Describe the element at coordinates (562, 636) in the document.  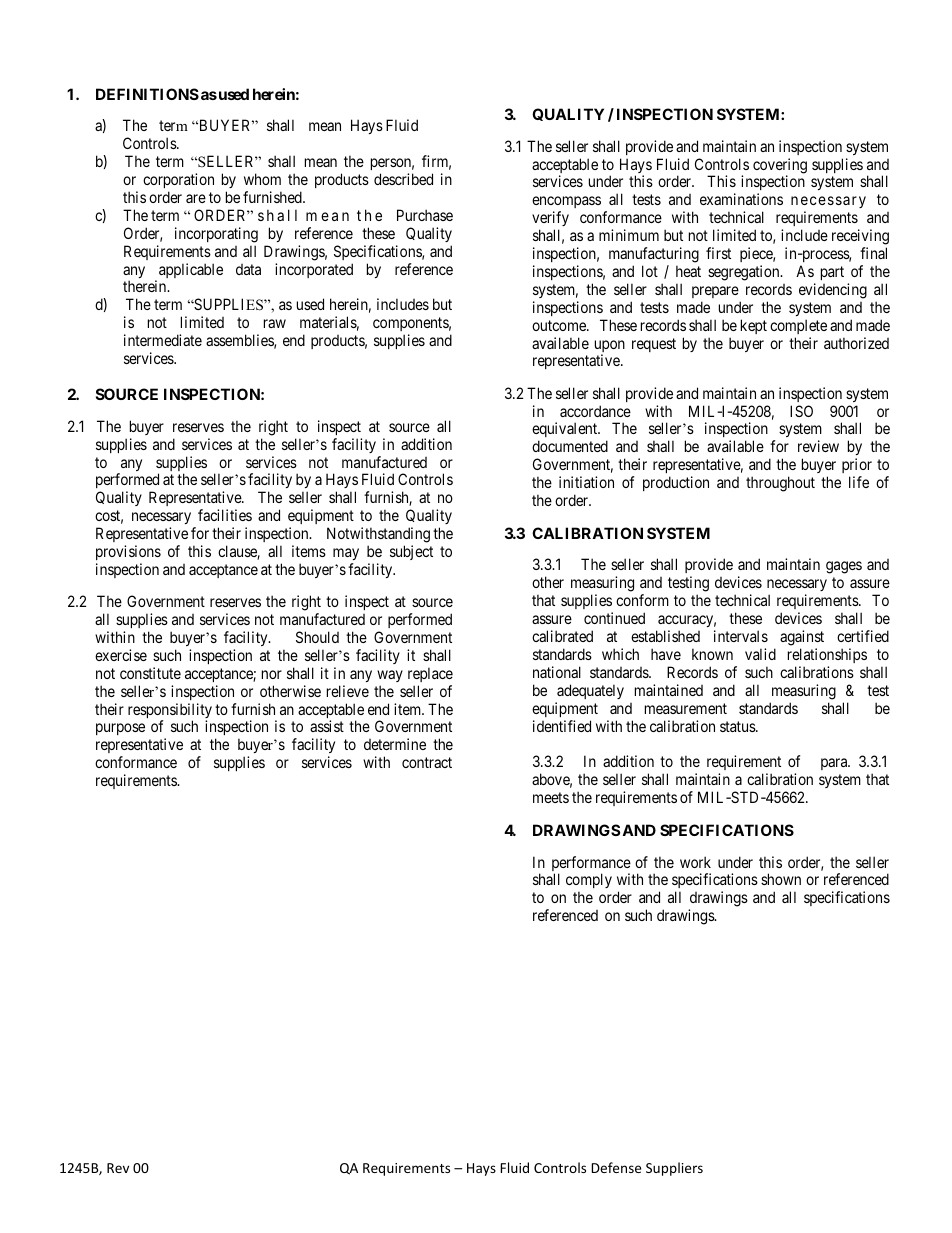
I see `calibrated` at that location.
